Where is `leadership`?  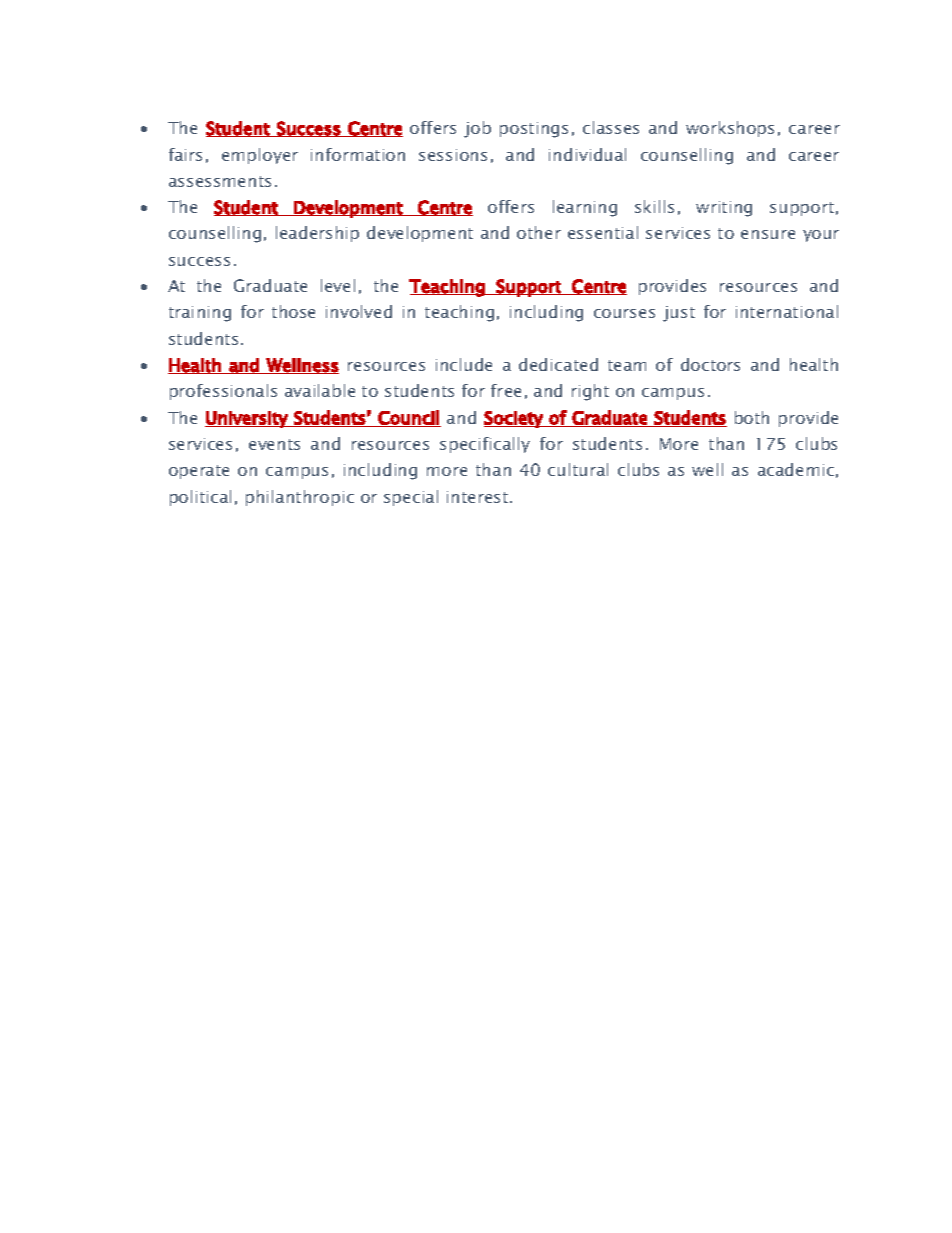 leadership is located at coordinates (317, 234).
